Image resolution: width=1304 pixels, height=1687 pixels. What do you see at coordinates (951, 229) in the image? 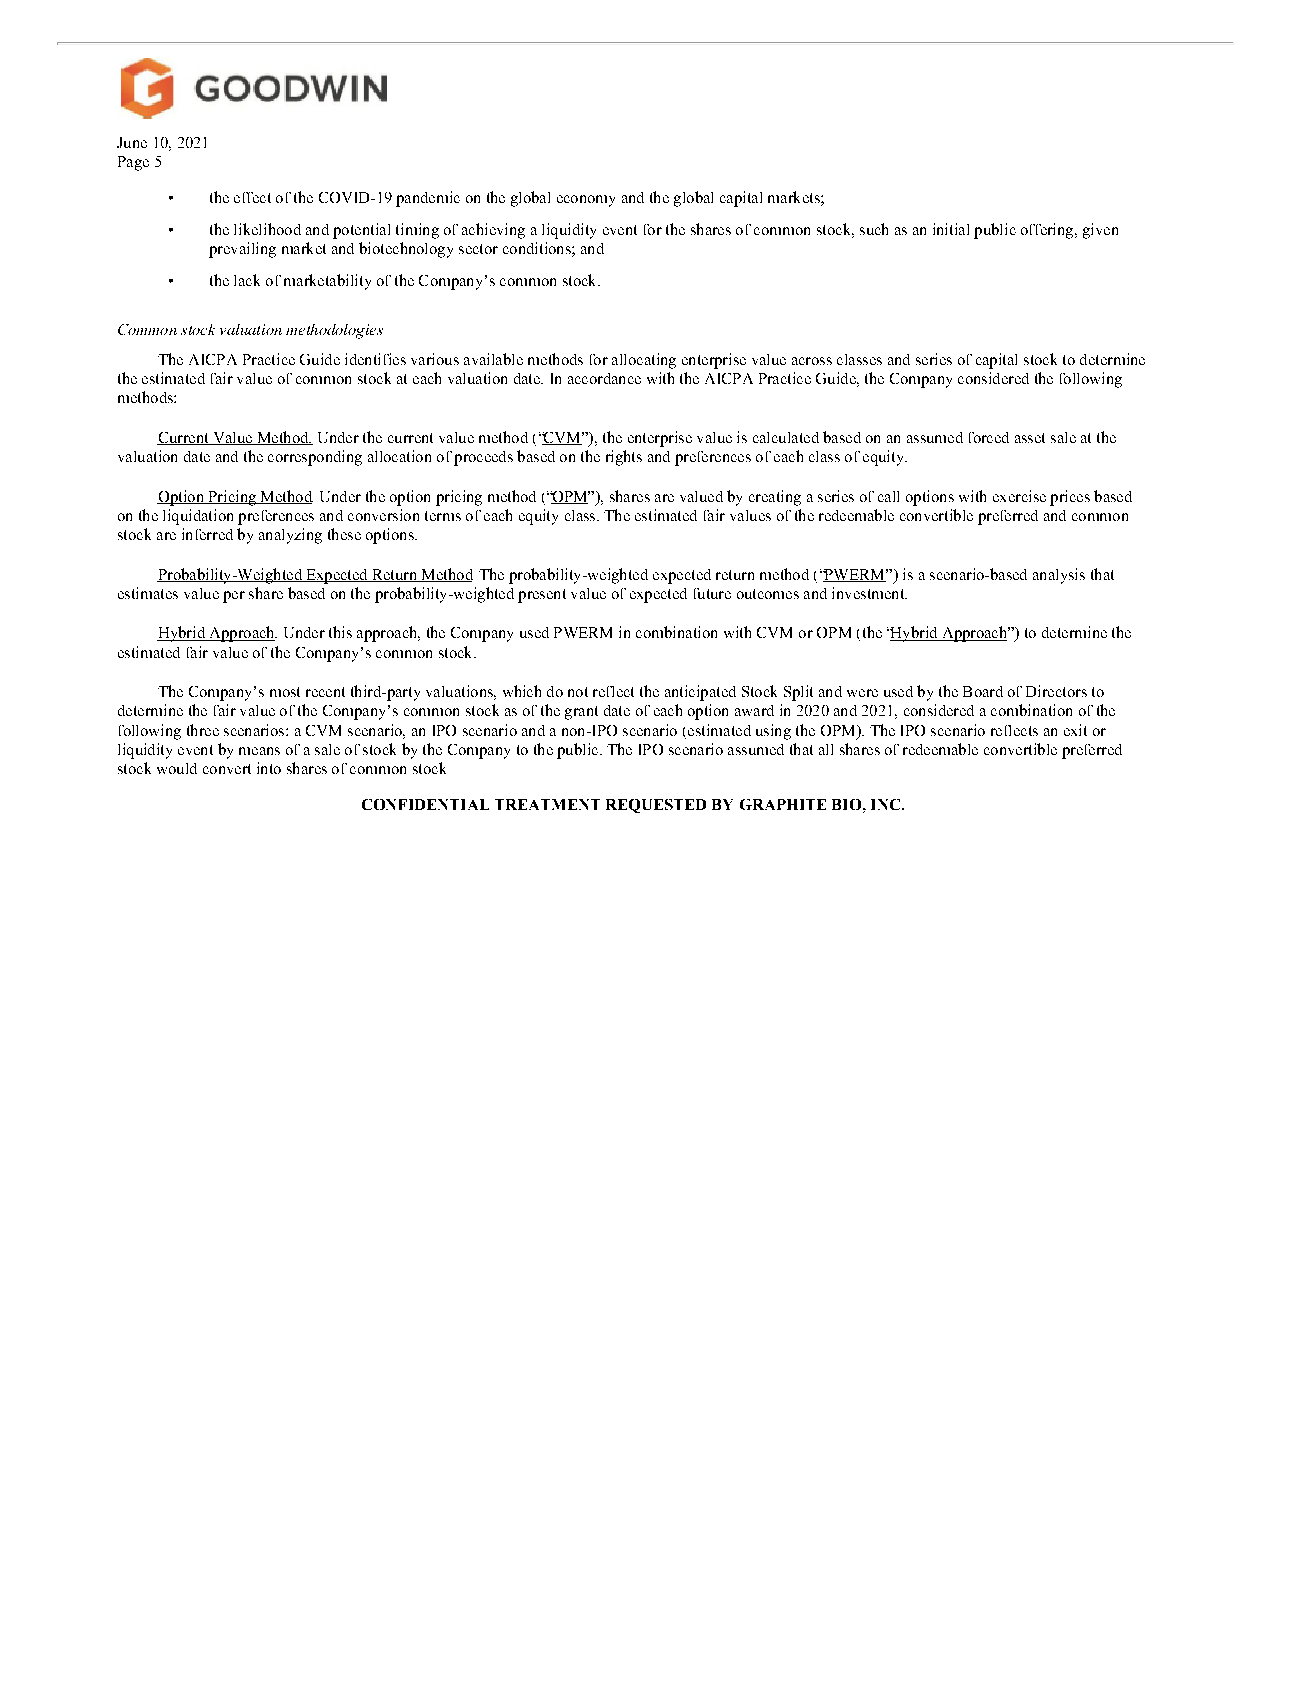
I see `initial` at bounding box center [951, 229].
